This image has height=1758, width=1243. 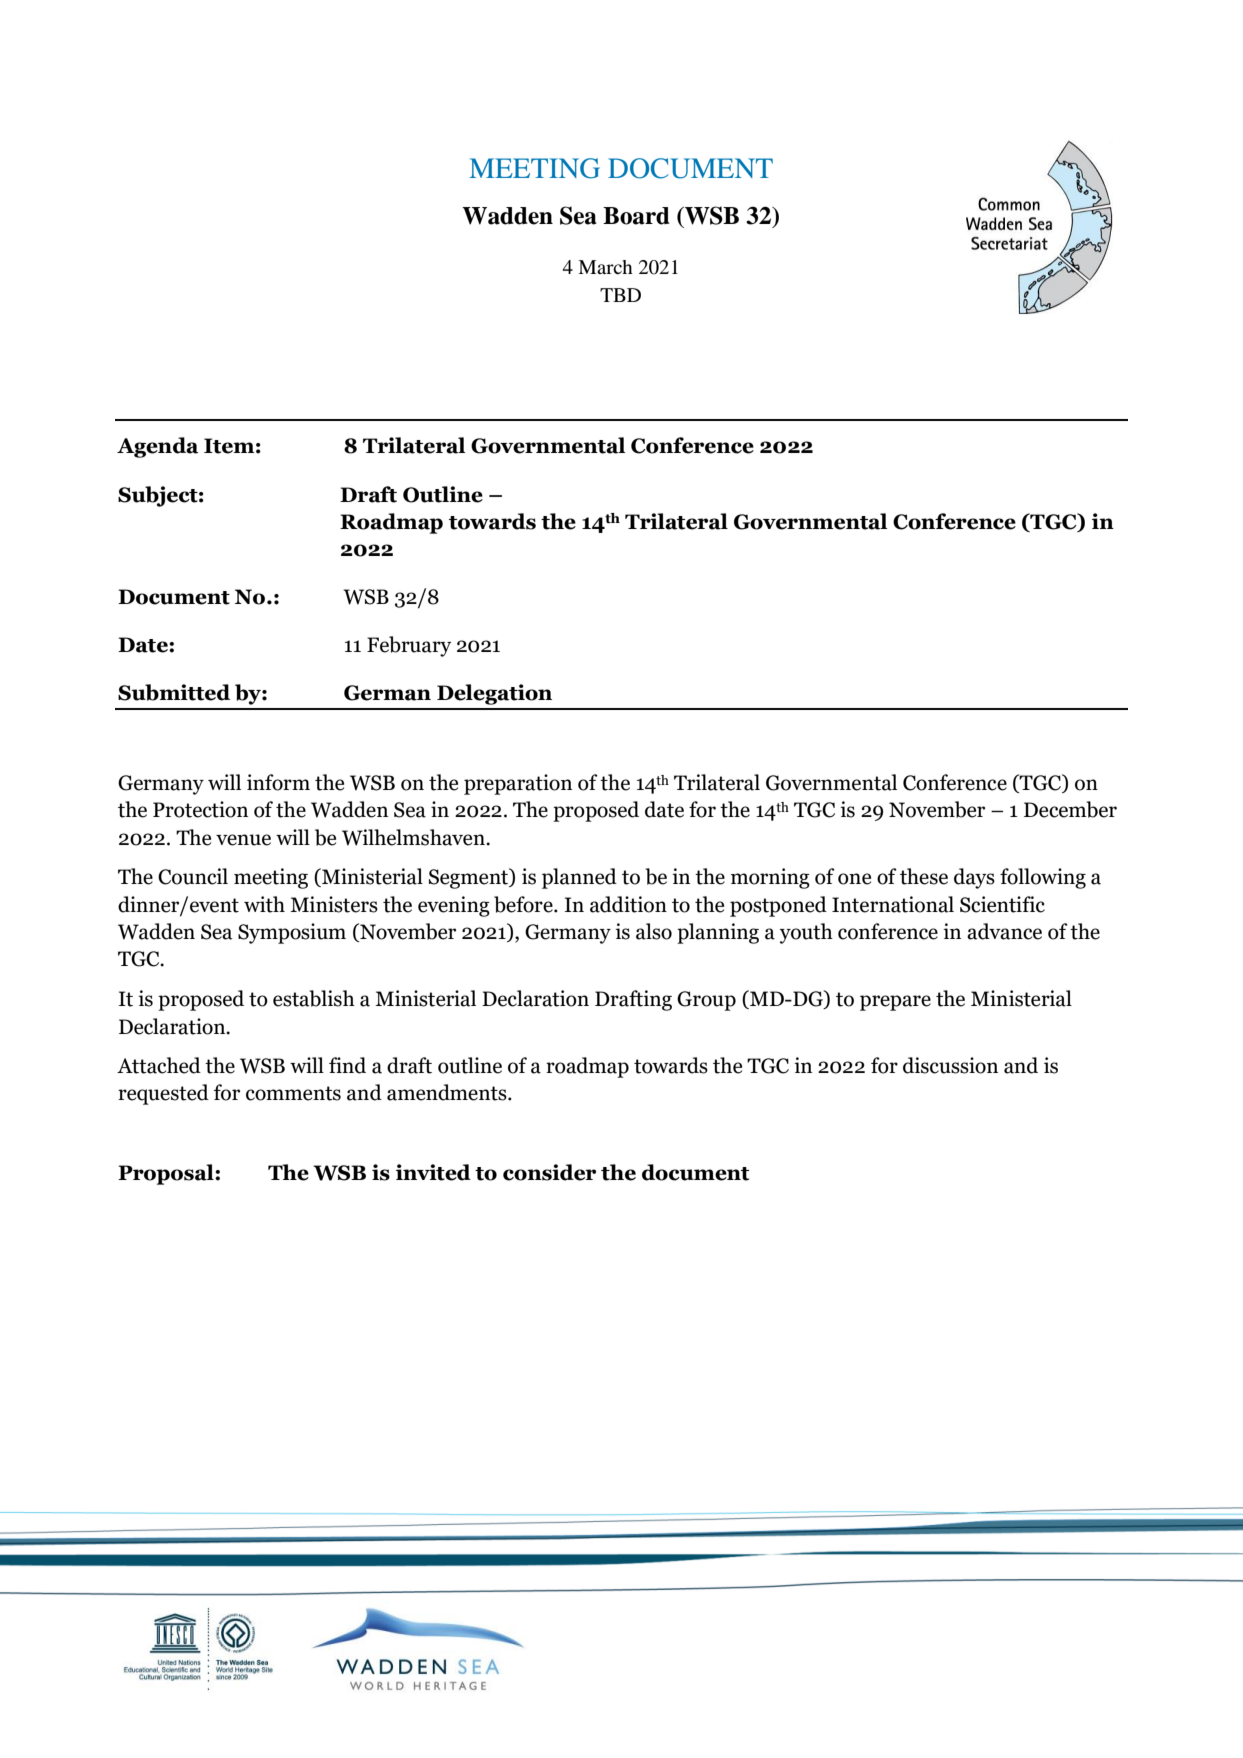 What do you see at coordinates (950, 1065) in the image?
I see `discussion` at bounding box center [950, 1065].
